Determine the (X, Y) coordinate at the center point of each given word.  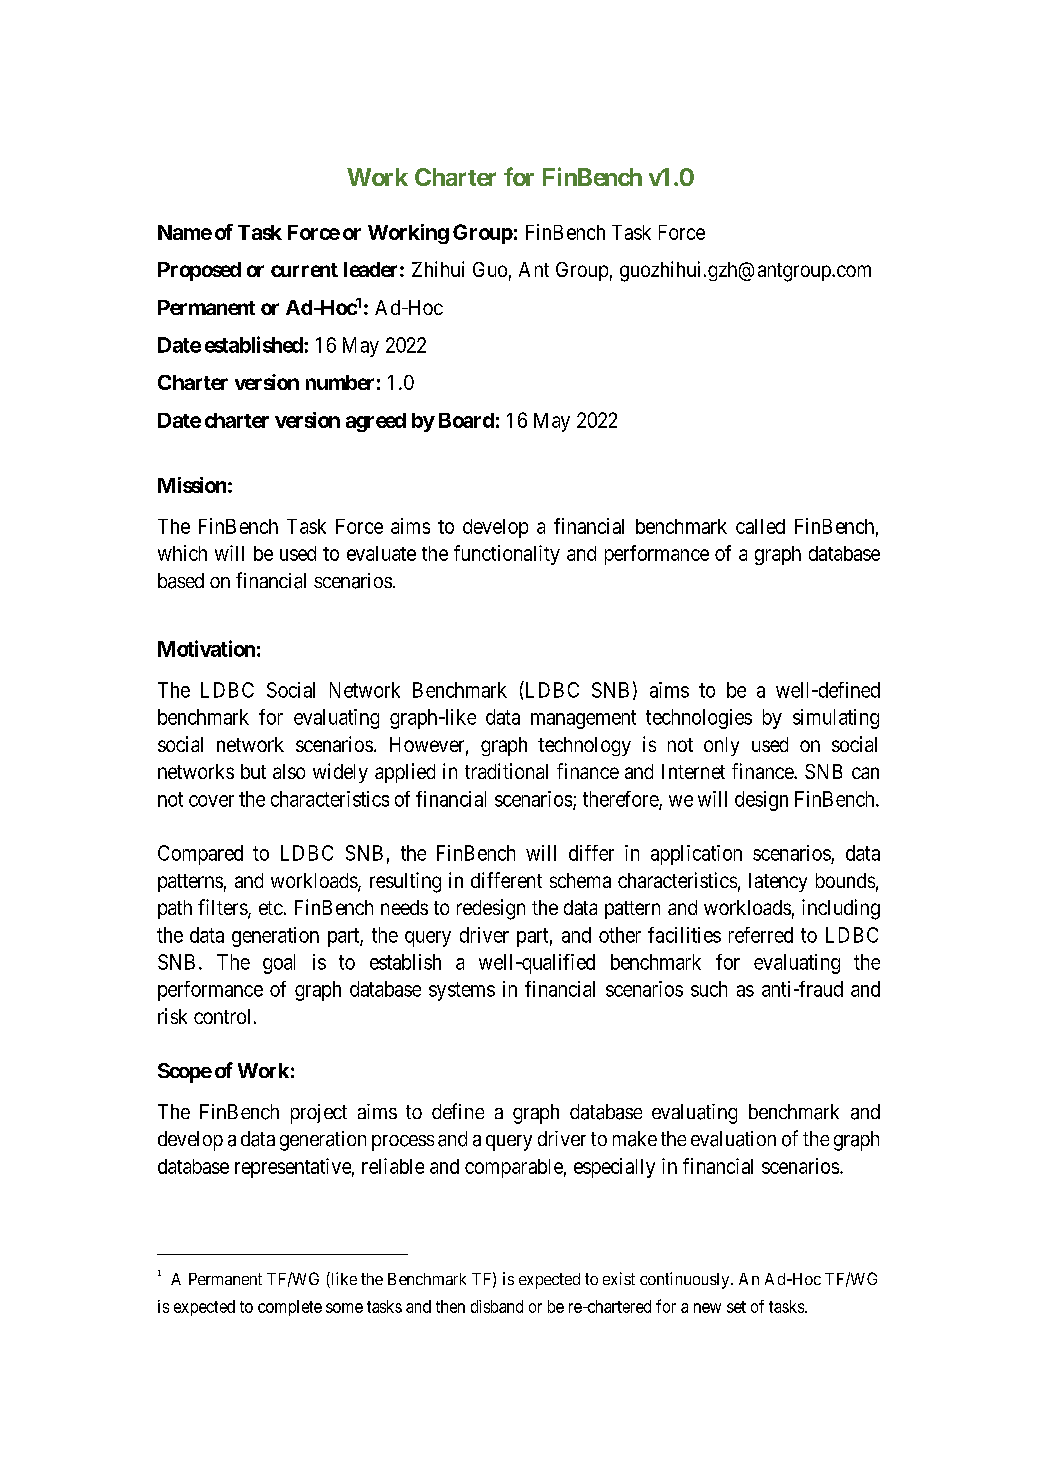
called (760, 526)
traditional (506, 771)
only (721, 746)
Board (466, 420)
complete (290, 1308)
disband (497, 1306)
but (253, 771)
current (304, 270)
